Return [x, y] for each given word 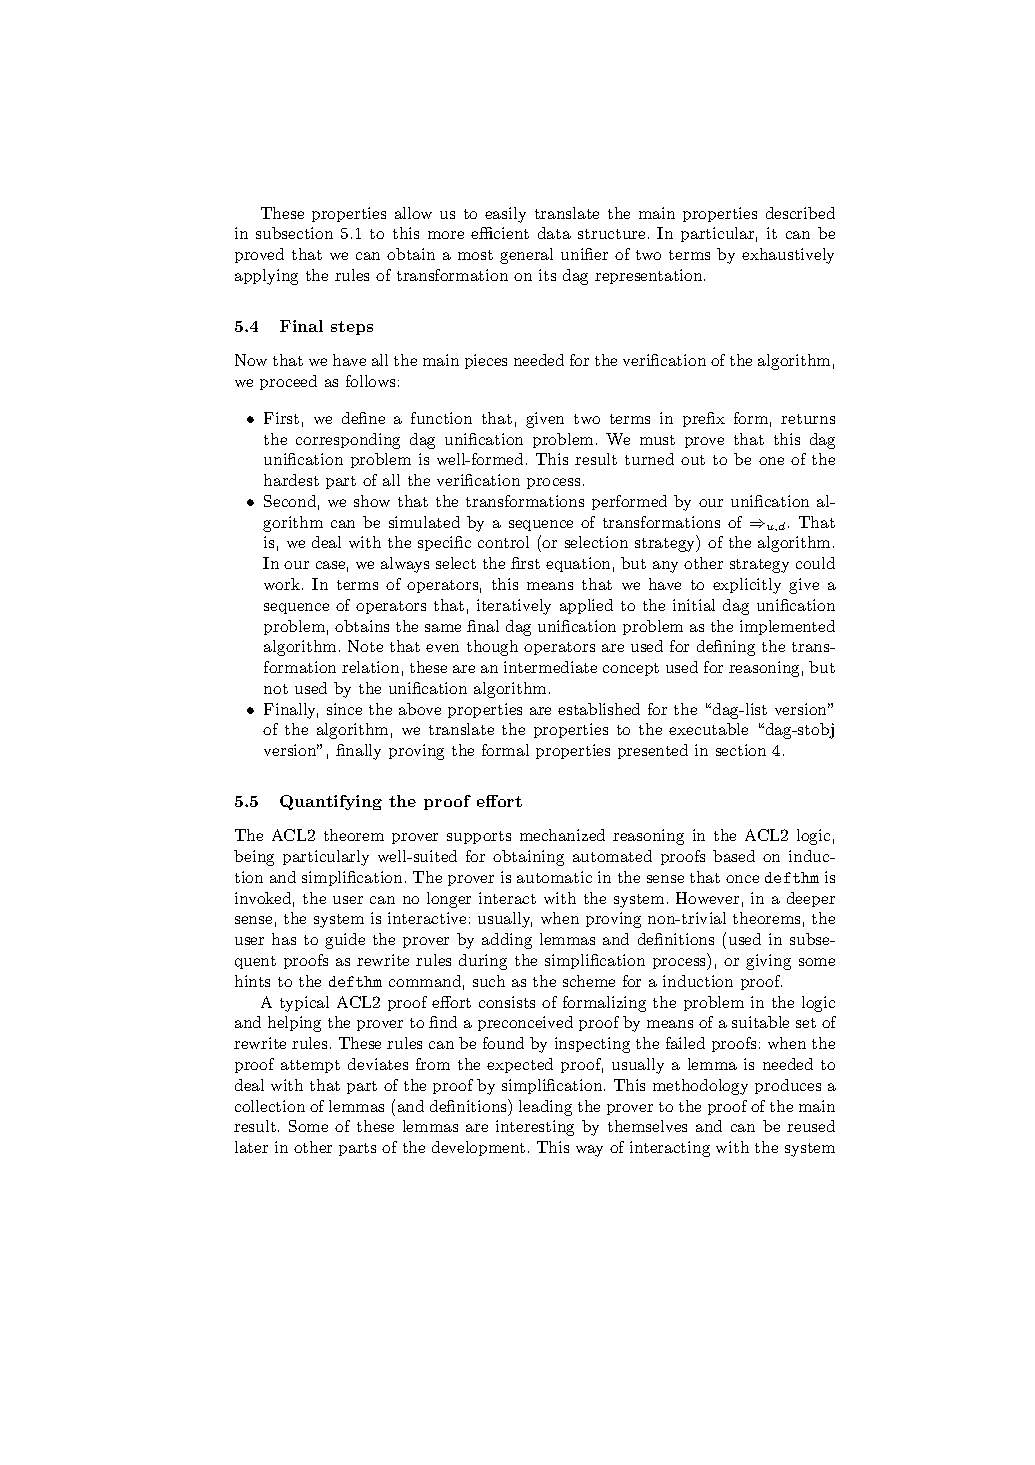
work [283, 584]
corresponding [348, 441]
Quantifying [331, 802]
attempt [310, 1066]
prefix [704, 419]
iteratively [514, 607]
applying [266, 277]
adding [507, 941]
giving [768, 962]
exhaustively [788, 256]
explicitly [747, 586]
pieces [486, 361]
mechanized [562, 835]
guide [345, 941]
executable [708, 729]
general [526, 256]
